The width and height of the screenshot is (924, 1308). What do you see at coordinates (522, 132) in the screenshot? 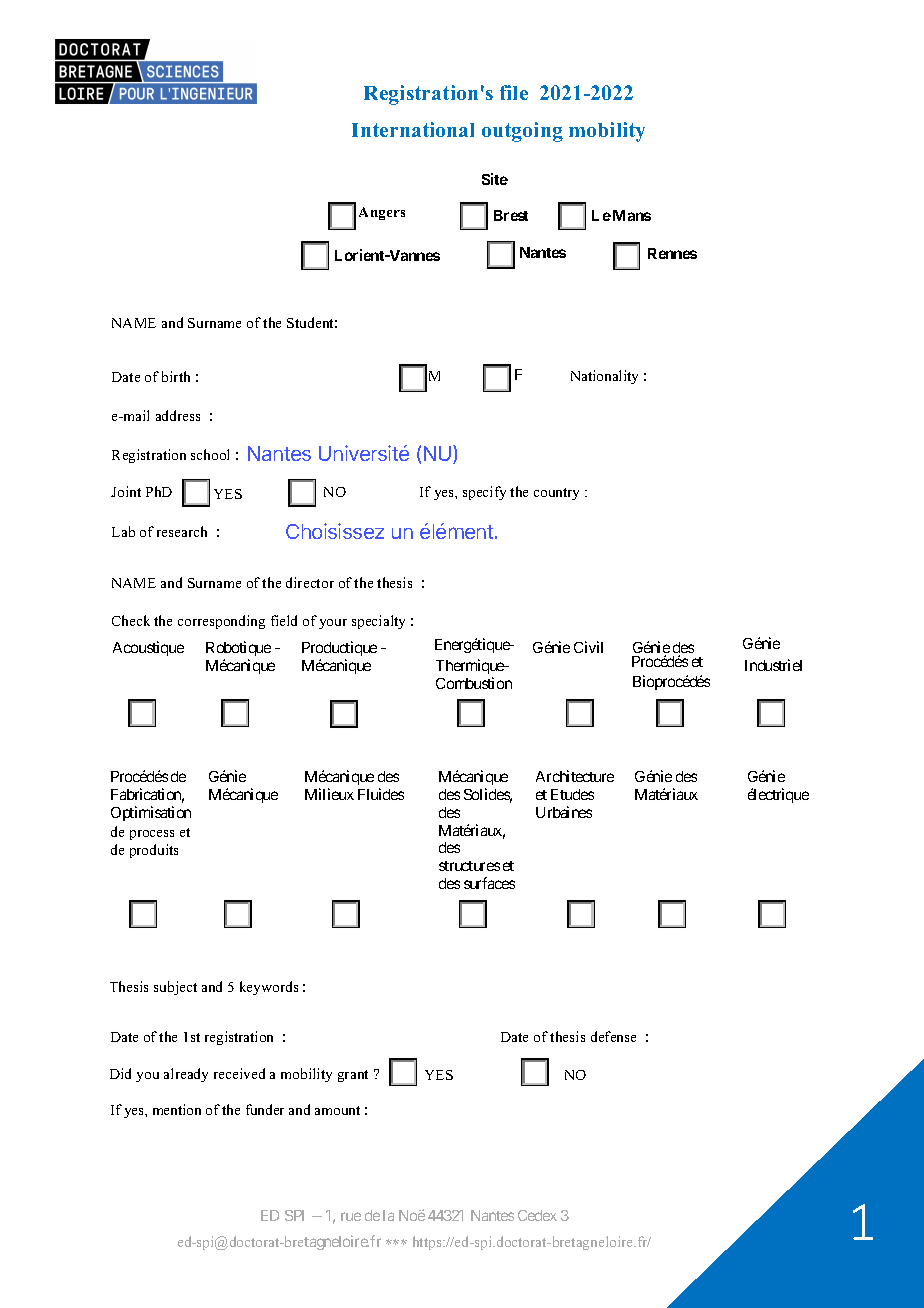
I see `outgoing` at bounding box center [522, 132].
